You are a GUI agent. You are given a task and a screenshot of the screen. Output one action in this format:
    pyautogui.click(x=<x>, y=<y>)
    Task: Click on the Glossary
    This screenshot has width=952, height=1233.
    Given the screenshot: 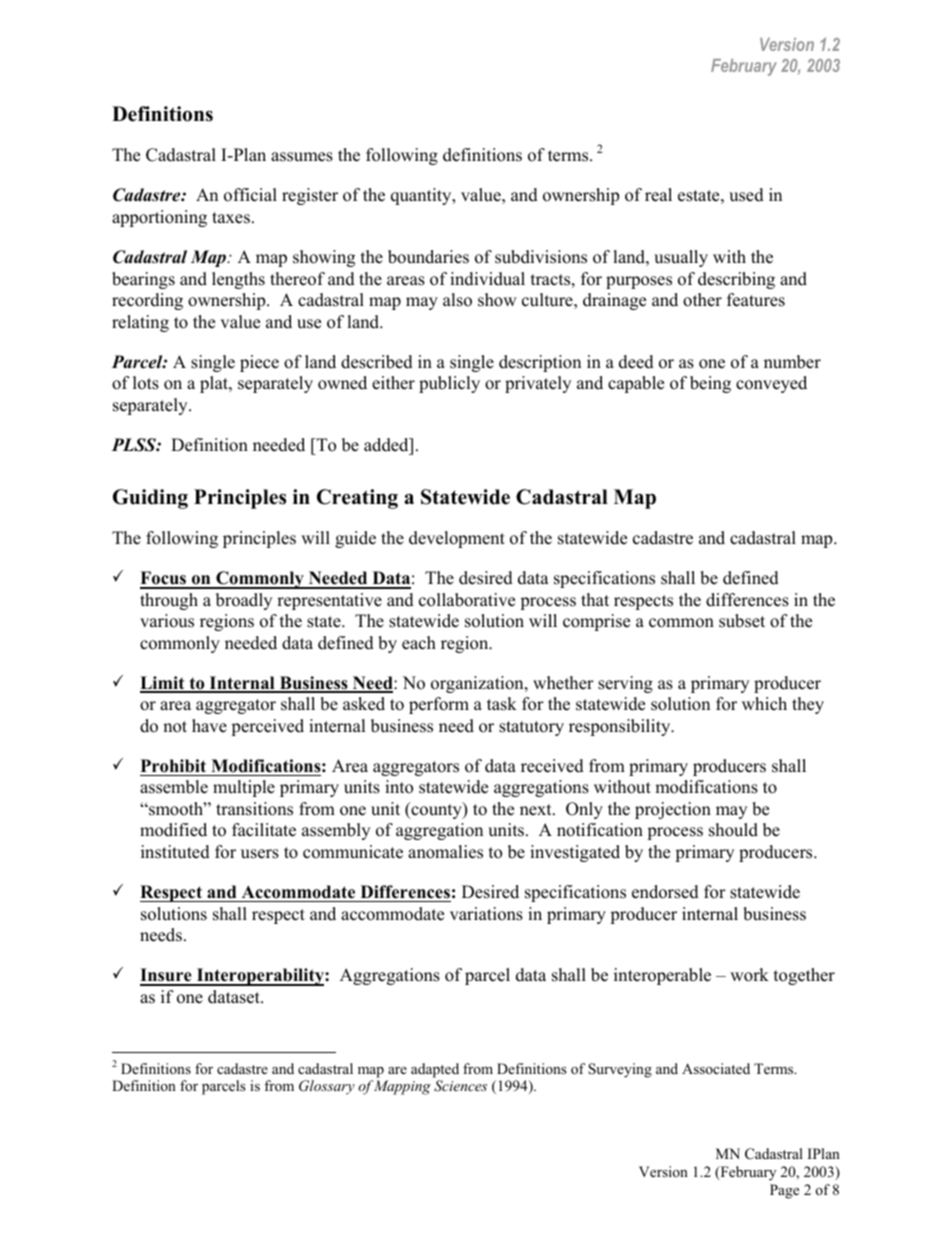 What is the action you would take?
    pyautogui.click(x=327, y=1087)
